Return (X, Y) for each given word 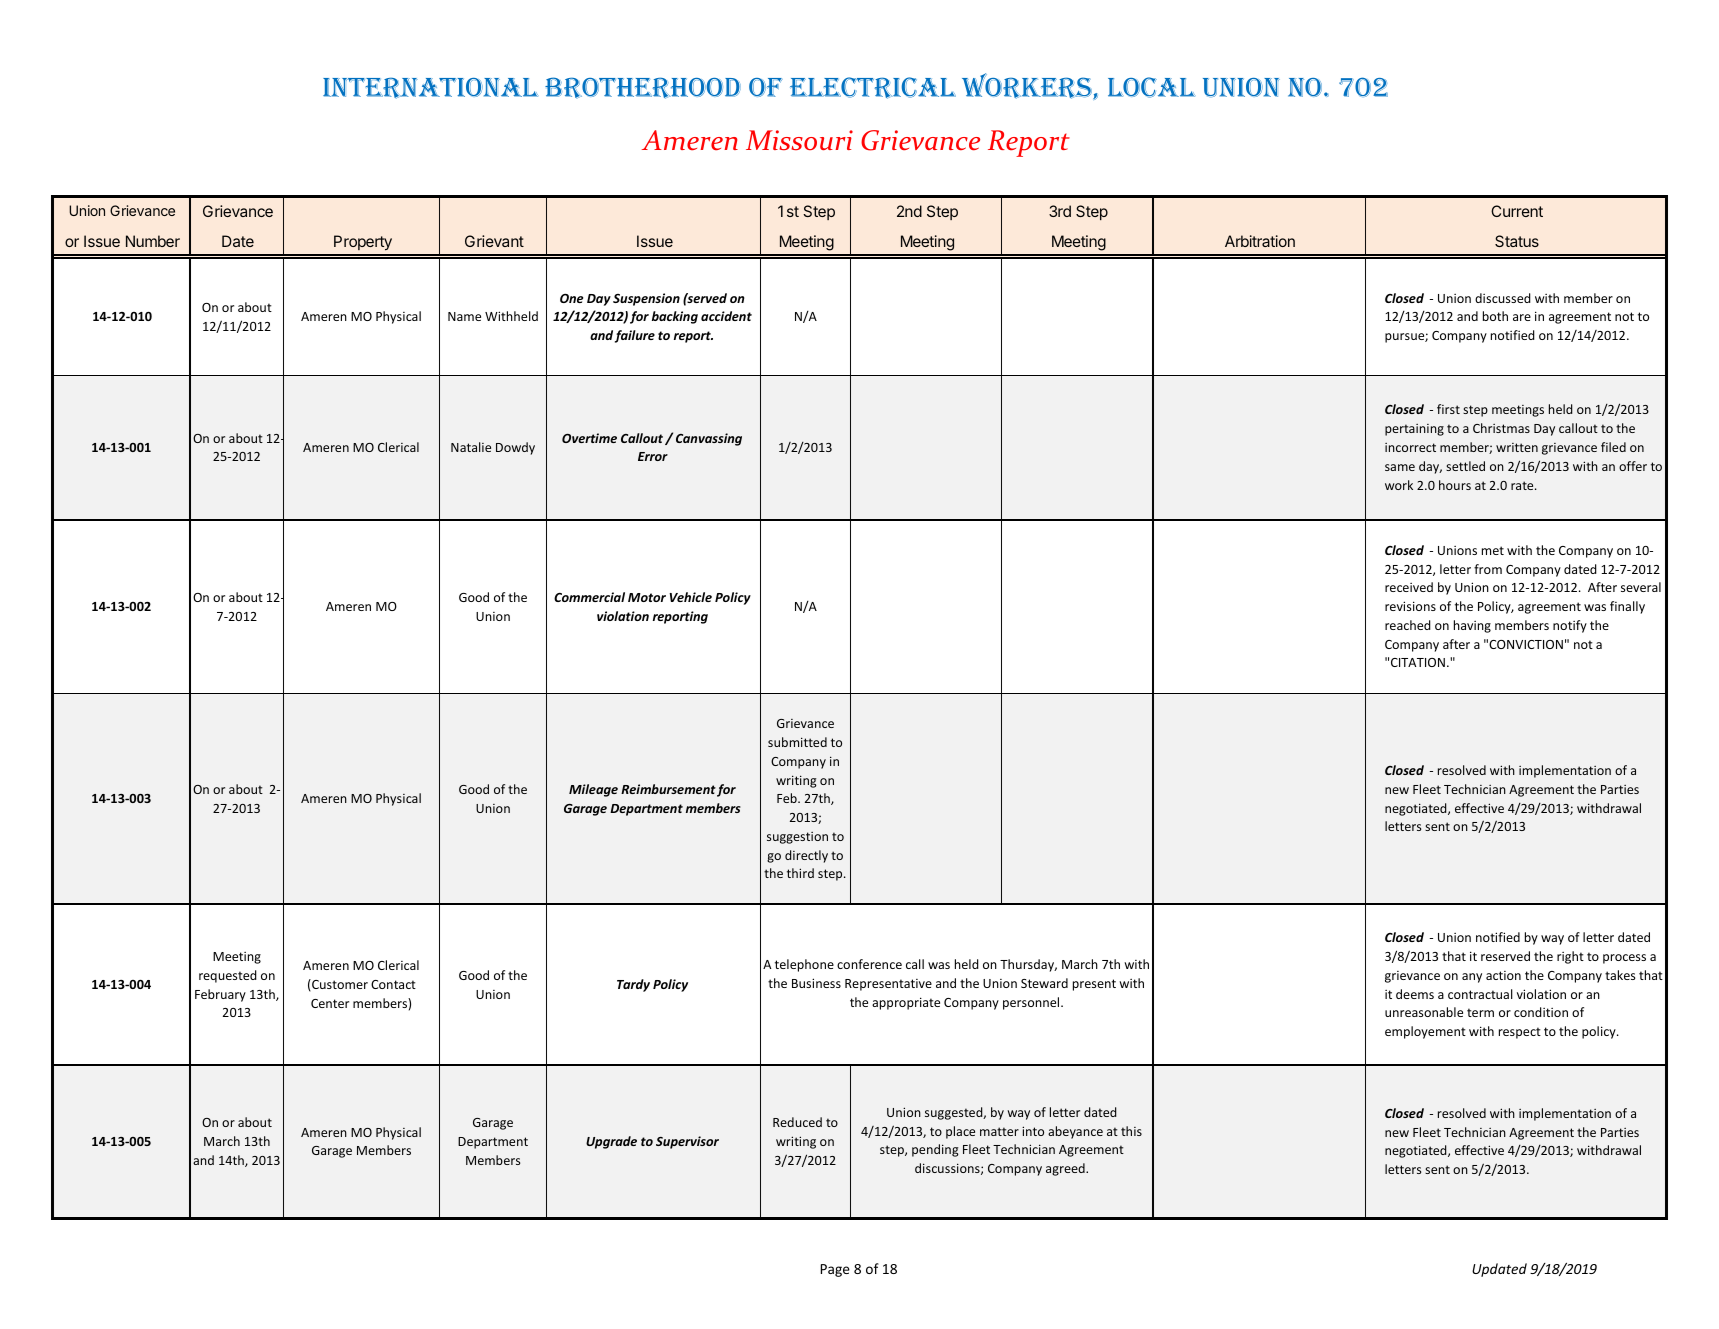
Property (363, 243)
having (1472, 626)
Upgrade (611, 1142)
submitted (797, 742)
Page (835, 1270)
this (1131, 1131)
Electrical (873, 88)
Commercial (589, 597)
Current (1517, 211)
